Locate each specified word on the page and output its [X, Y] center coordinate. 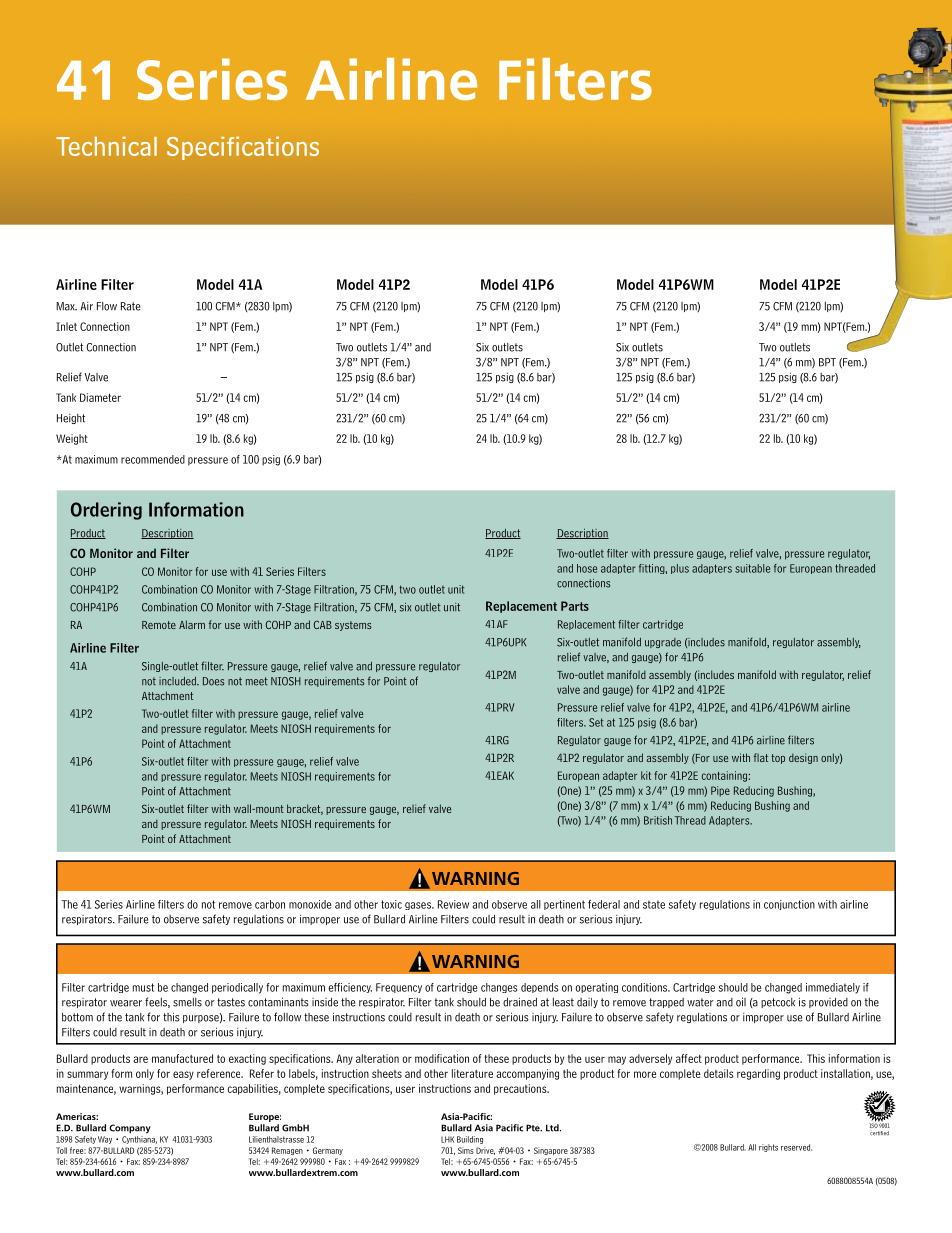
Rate [130, 306]
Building [470, 1140]
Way [105, 1140]
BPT [827, 362]
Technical [106, 146]
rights [768, 1148]
